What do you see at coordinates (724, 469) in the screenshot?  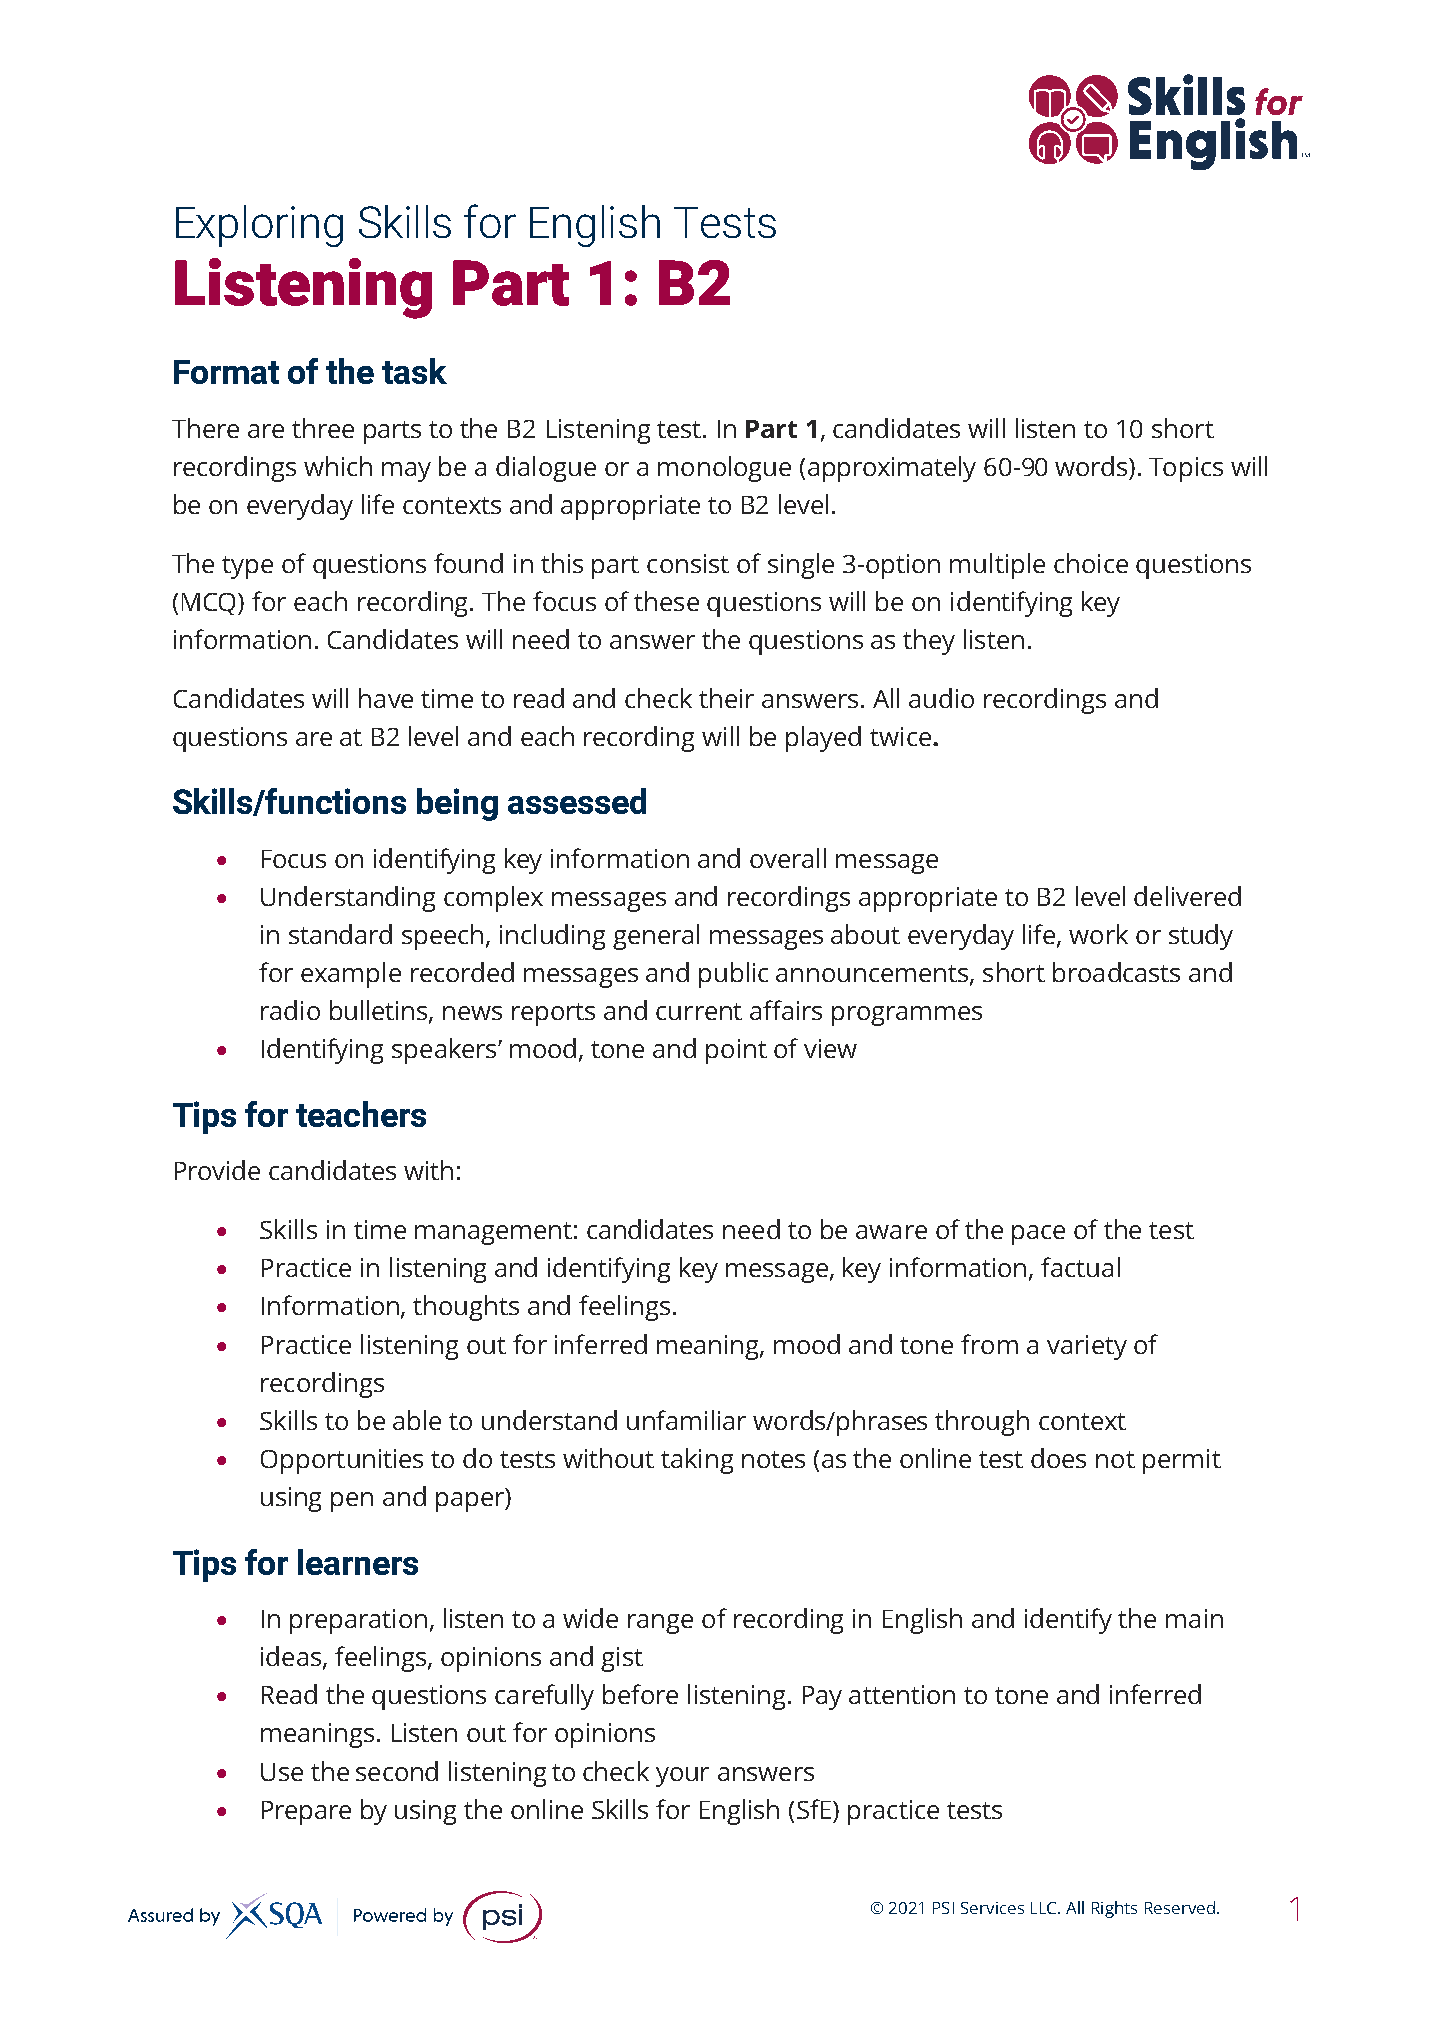 I see `monologue` at bounding box center [724, 469].
